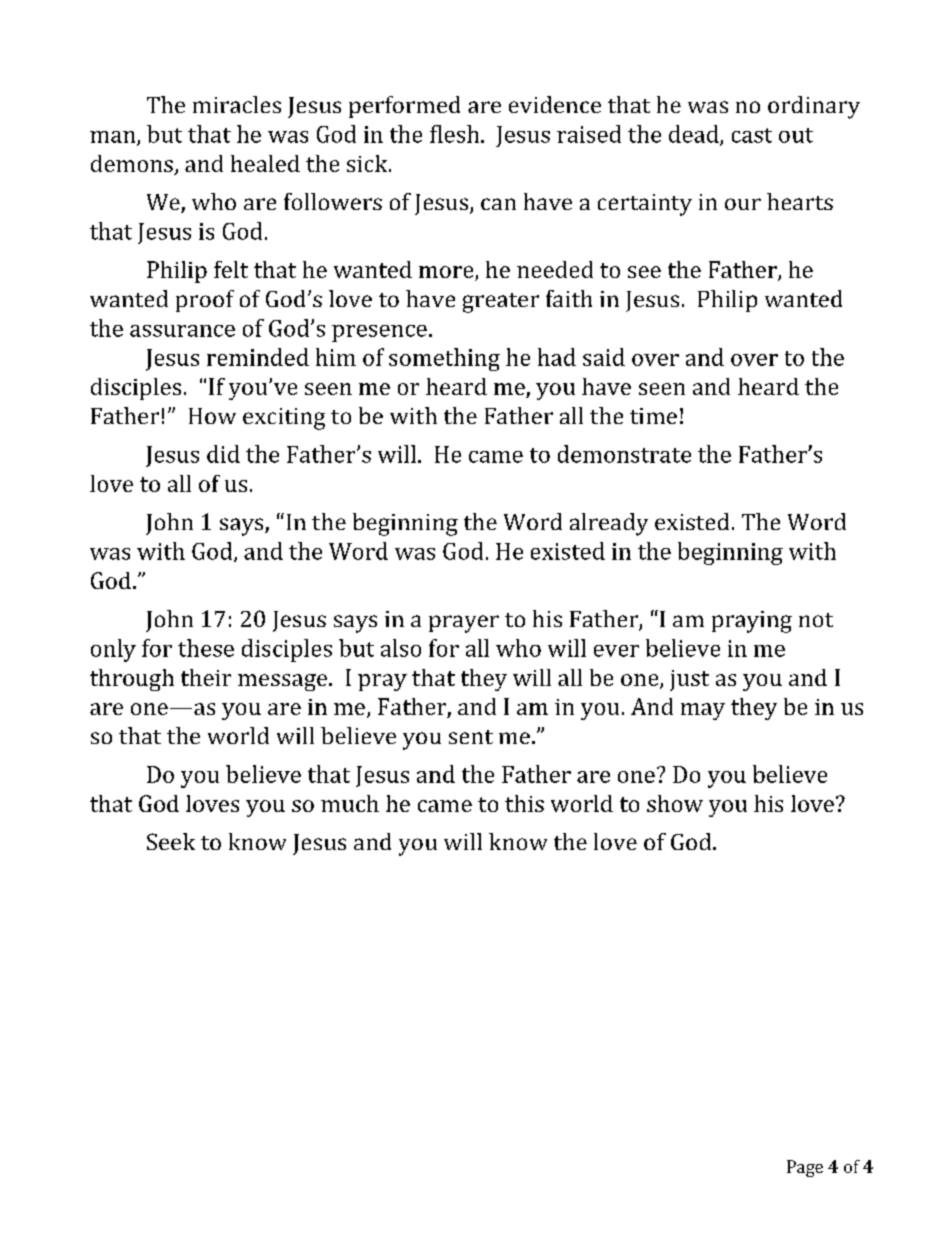 The width and height of the screenshot is (952, 1233). What do you see at coordinates (675, 803) in the screenshot?
I see `show` at bounding box center [675, 803].
